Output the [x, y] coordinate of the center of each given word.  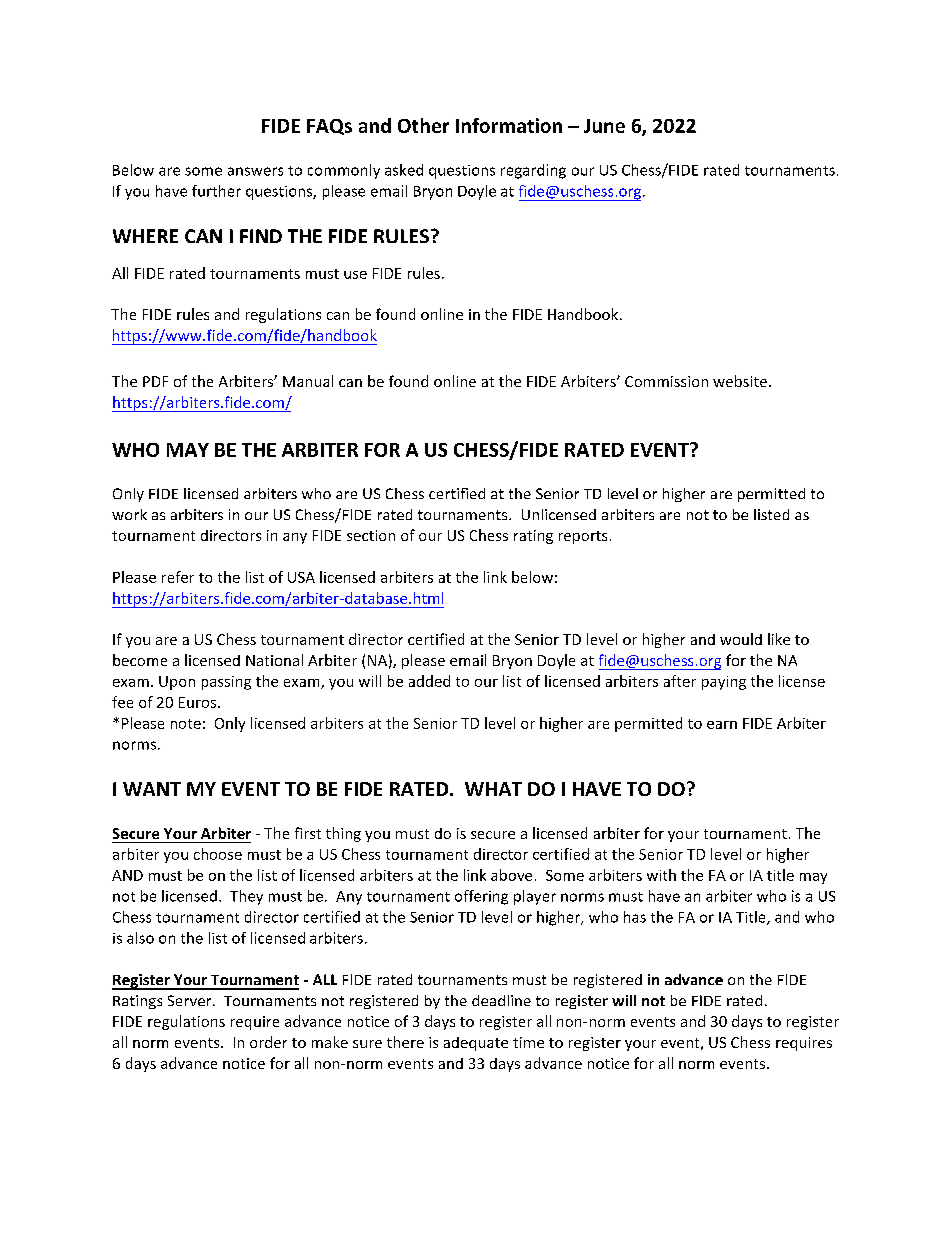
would [741, 639]
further [216, 191]
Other [423, 125]
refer [178, 577]
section [371, 535]
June [604, 126]
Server [191, 1000]
